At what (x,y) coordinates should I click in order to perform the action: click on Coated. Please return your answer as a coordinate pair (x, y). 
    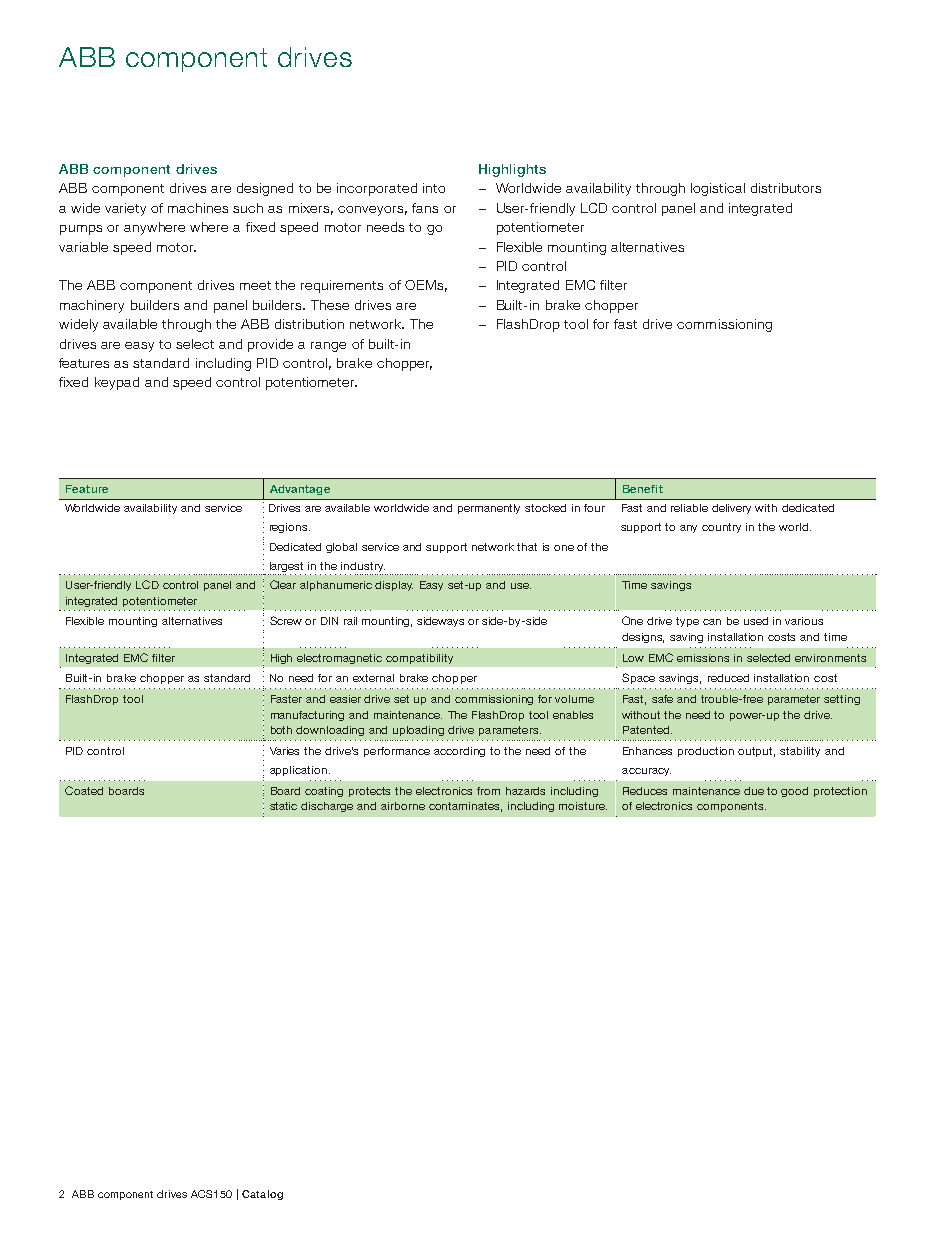
    Looking at the image, I should click on (84, 790).
